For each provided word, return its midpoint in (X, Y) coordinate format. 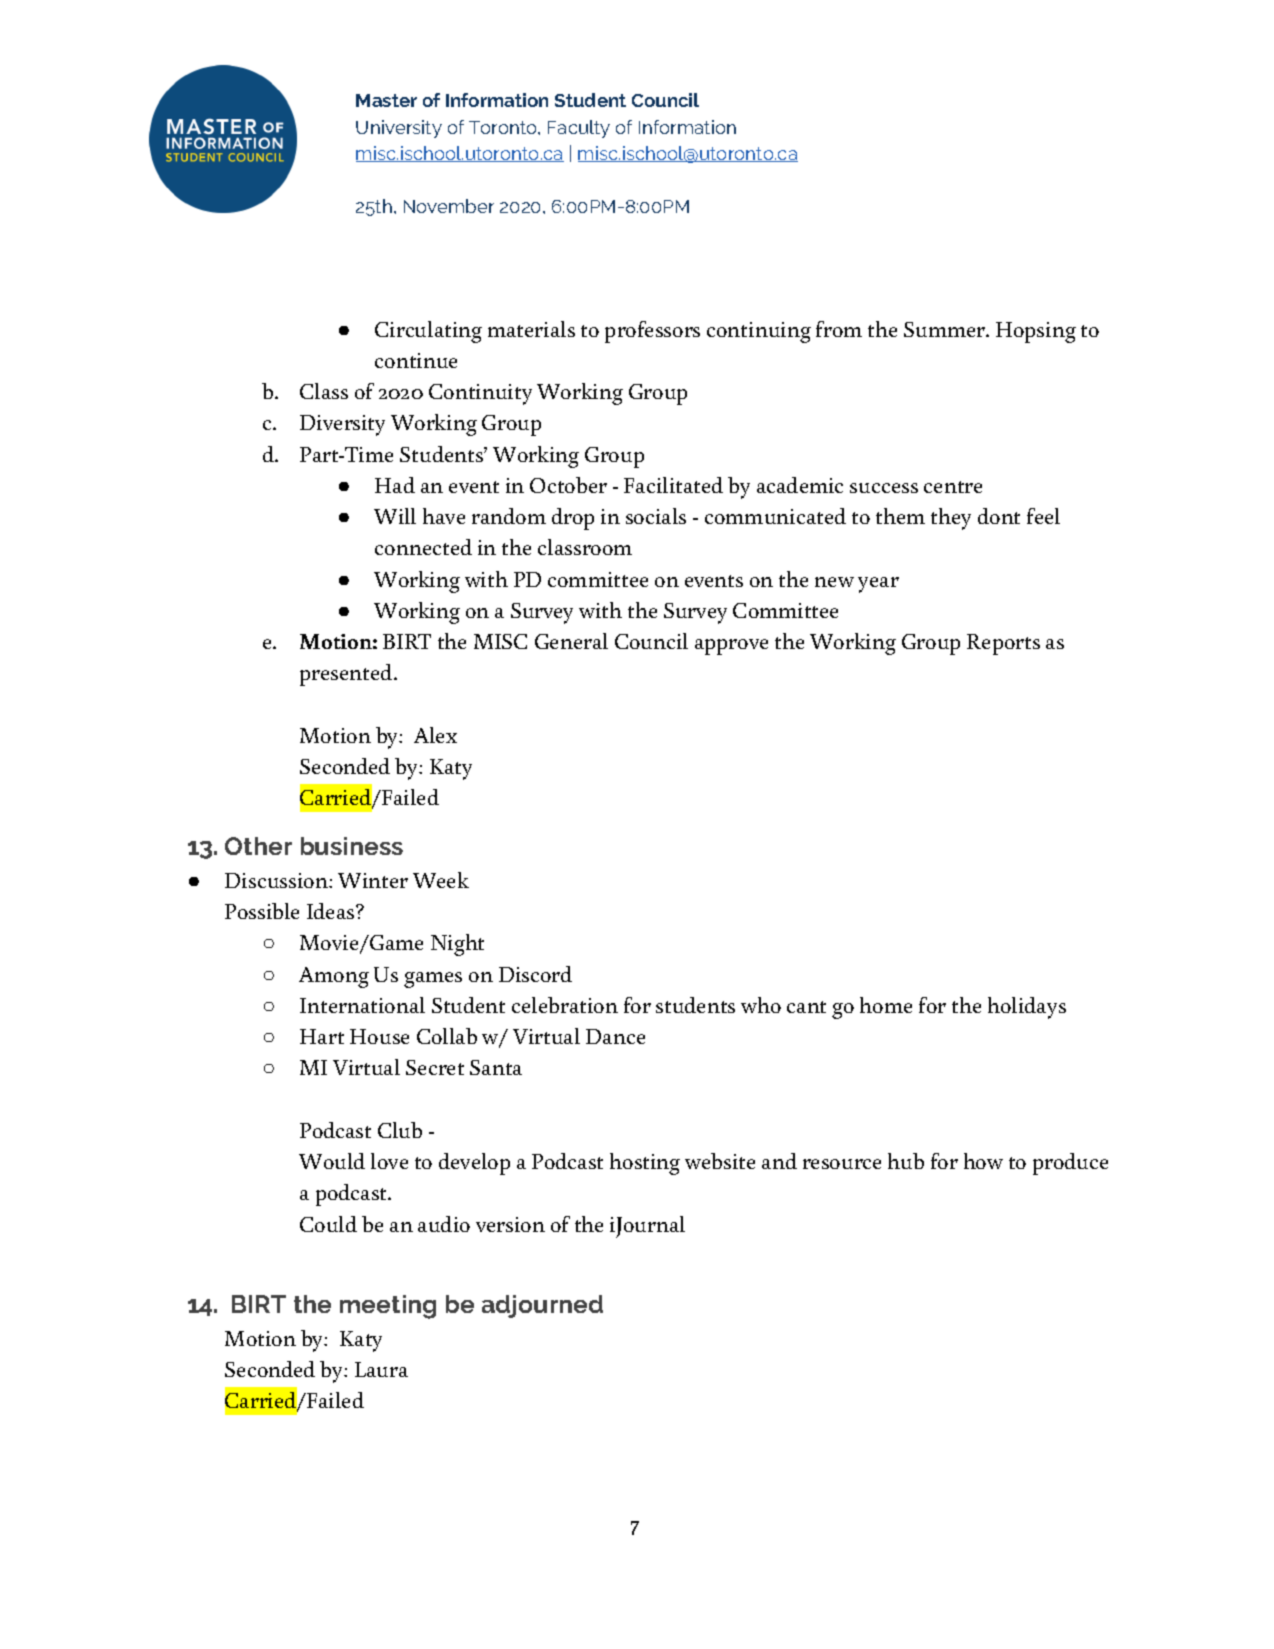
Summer (946, 329)
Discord (535, 974)
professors (652, 332)
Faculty (579, 129)
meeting (388, 1307)
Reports (1003, 644)
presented (347, 675)
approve (731, 647)
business (352, 846)
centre (953, 487)
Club (400, 1130)
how (983, 1161)
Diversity (342, 425)
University (399, 129)
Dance (615, 1036)
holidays (1027, 1008)
